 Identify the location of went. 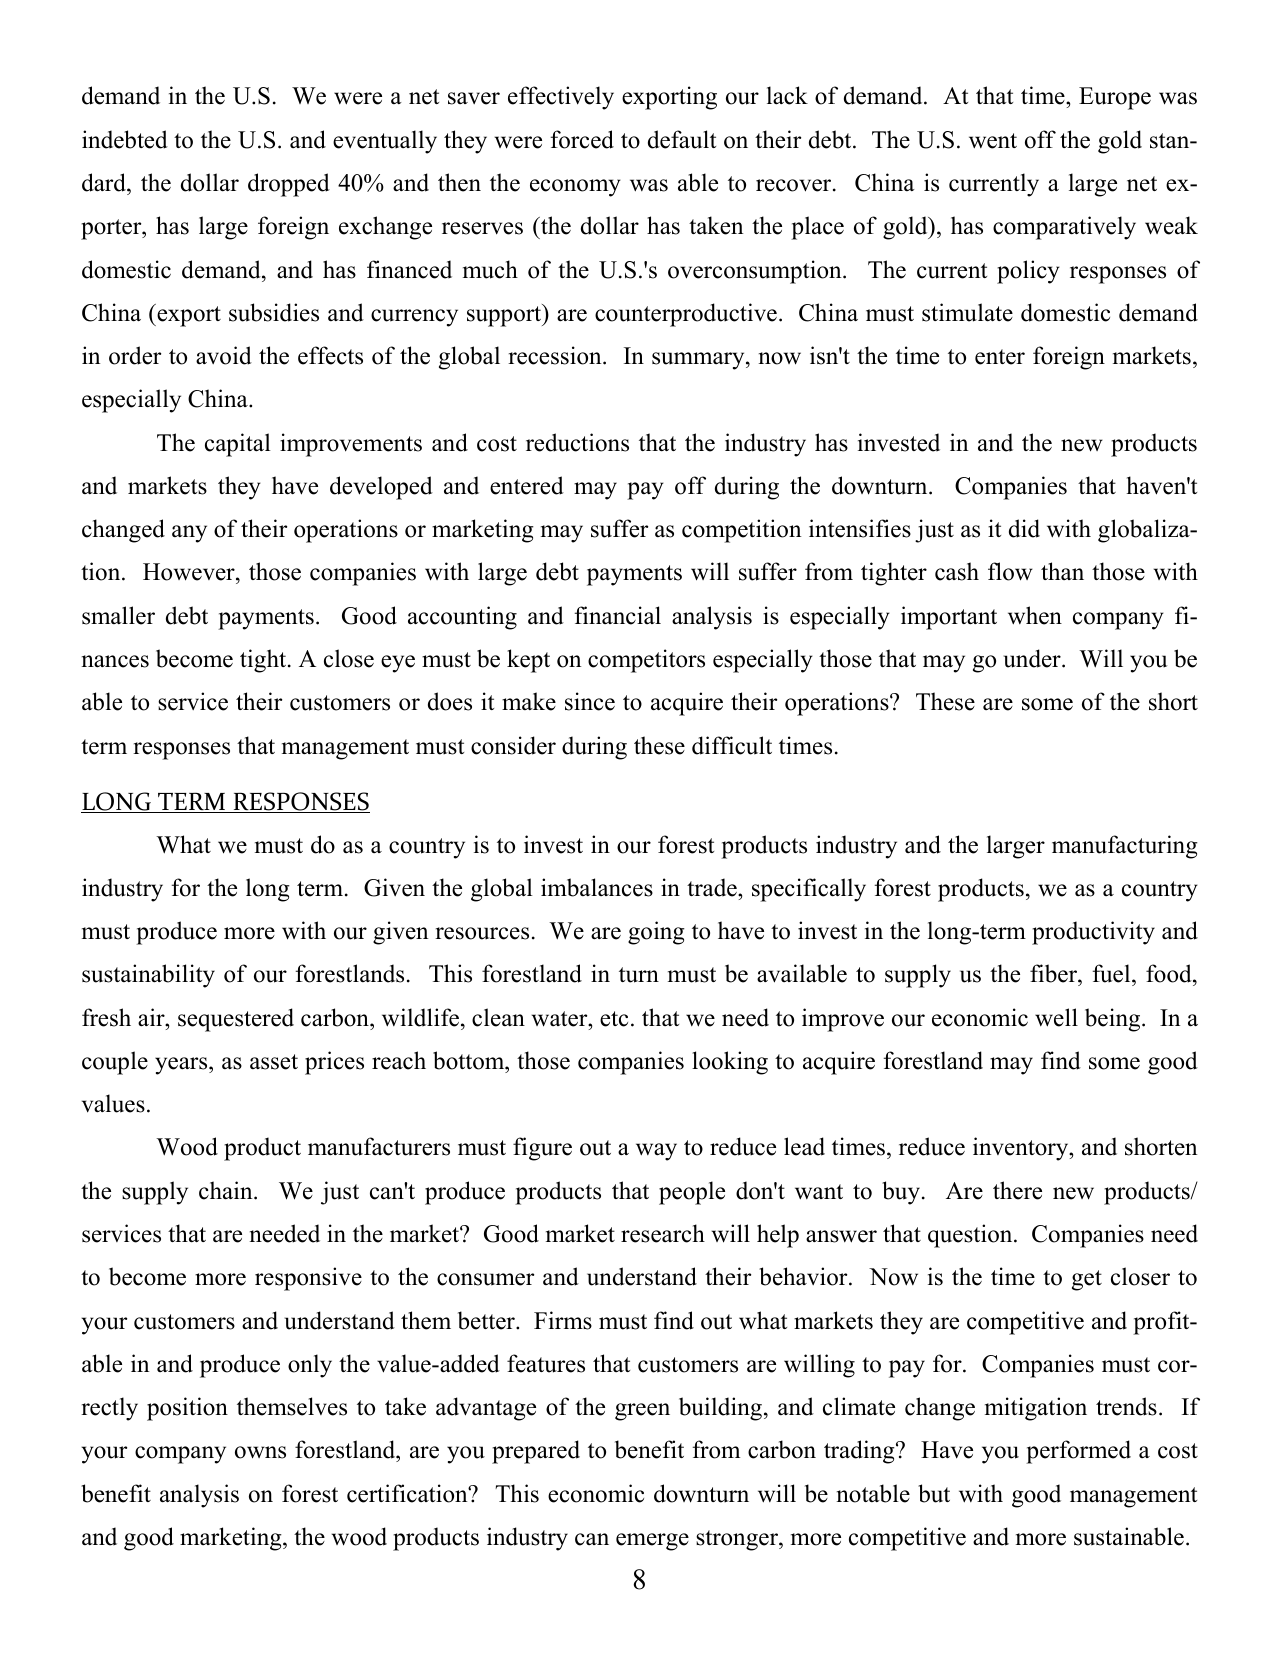
(993, 141).
